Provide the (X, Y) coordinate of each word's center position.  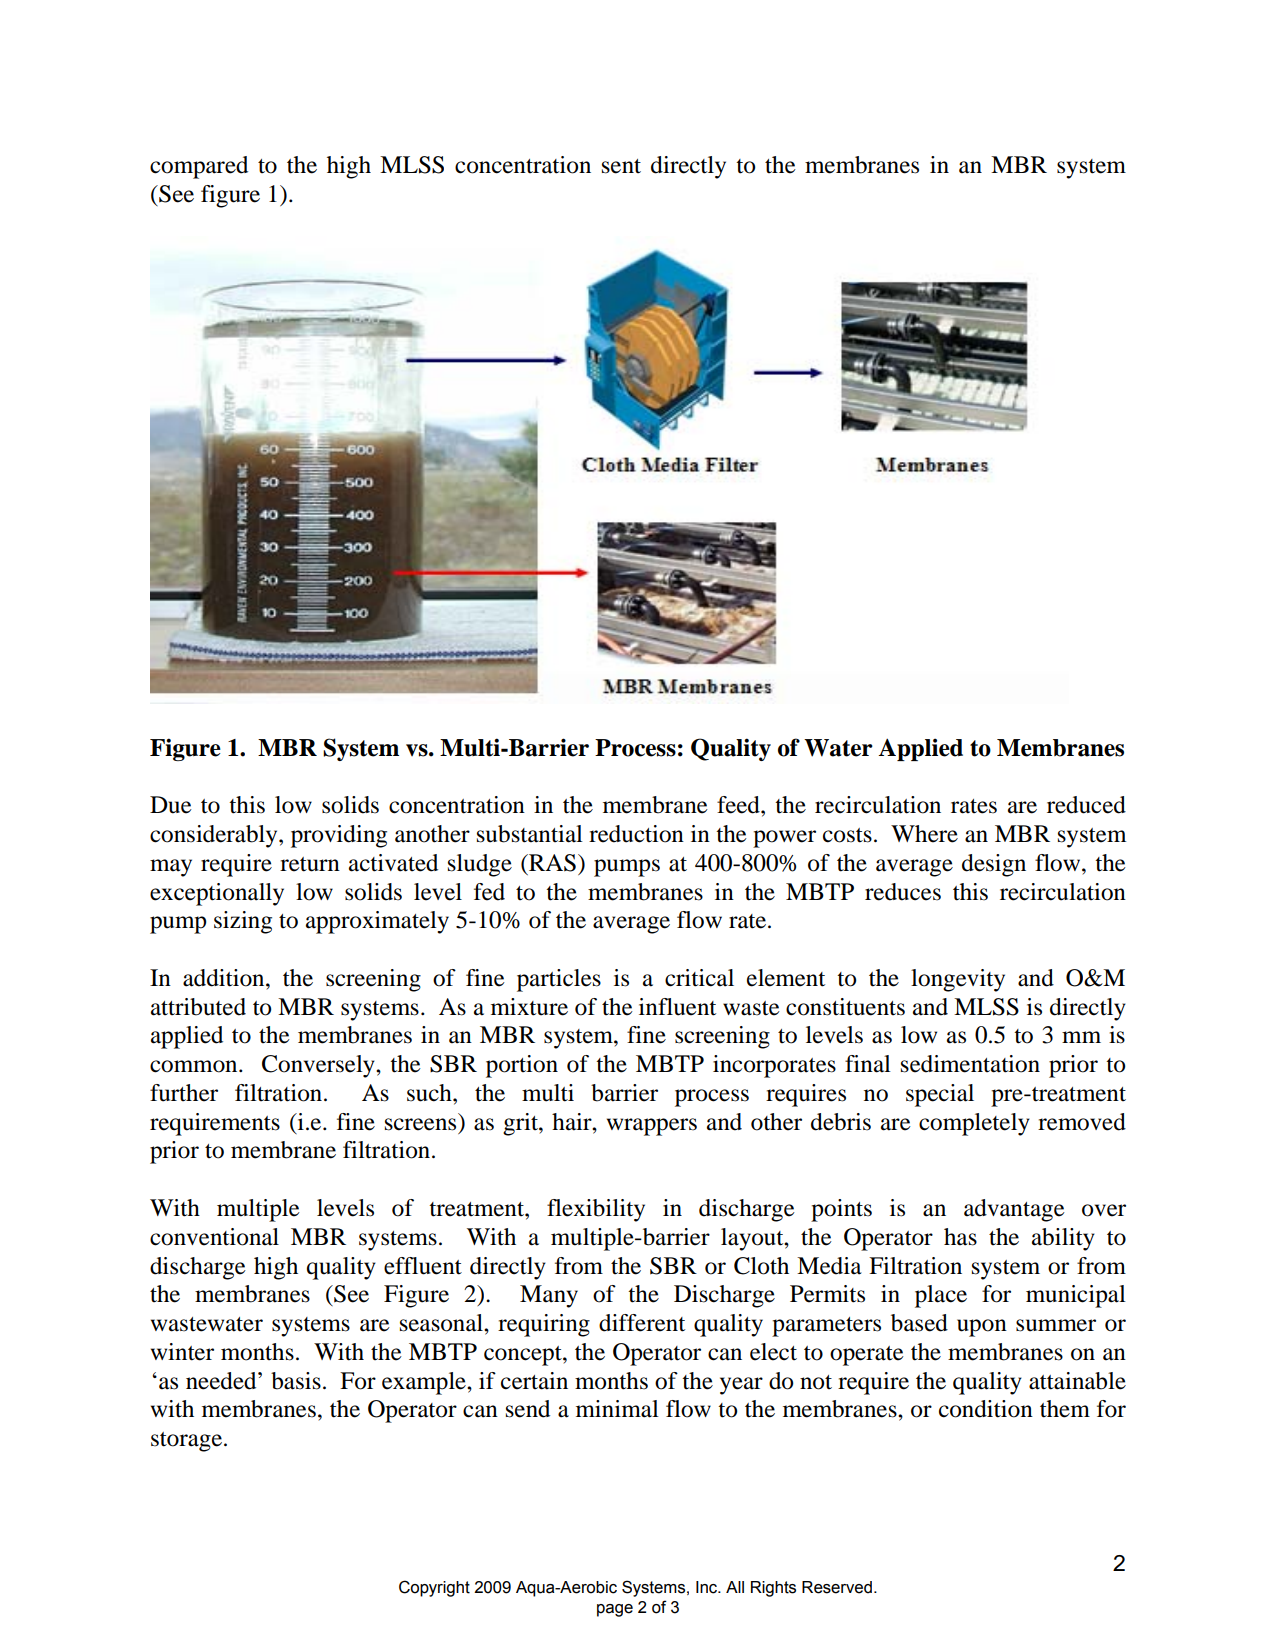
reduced (1086, 805)
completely (974, 1124)
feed (739, 805)
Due (171, 805)
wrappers (652, 1127)
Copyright (434, 1588)
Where (924, 834)
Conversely (319, 1066)
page (615, 1610)
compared (199, 167)
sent (621, 166)
